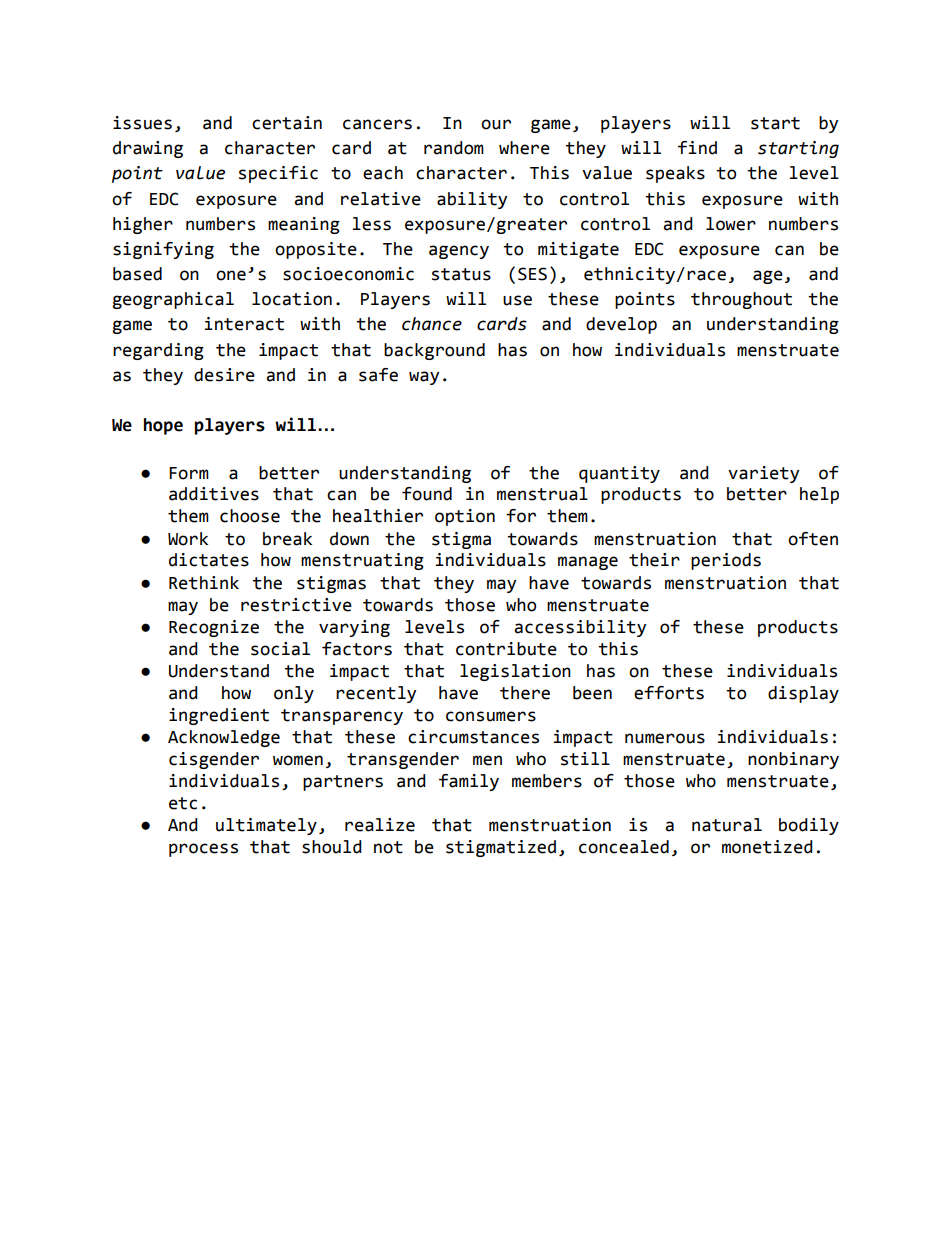  Describe the element at coordinates (203, 850) in the document. I see `process` at that location.
